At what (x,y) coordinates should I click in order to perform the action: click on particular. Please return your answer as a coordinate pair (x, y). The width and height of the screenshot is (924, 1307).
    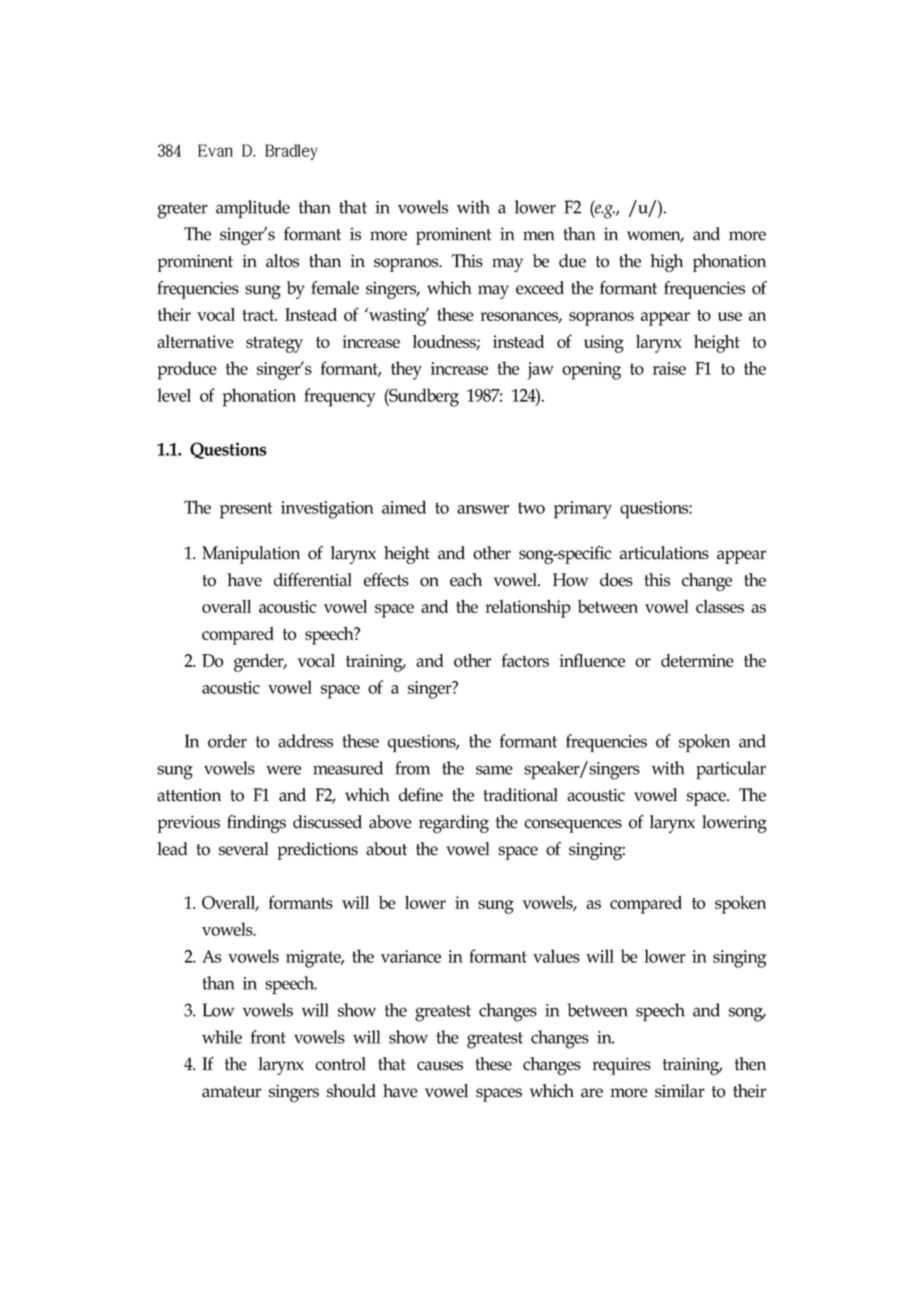
    Looking at the image, I should click on (731, 770).
